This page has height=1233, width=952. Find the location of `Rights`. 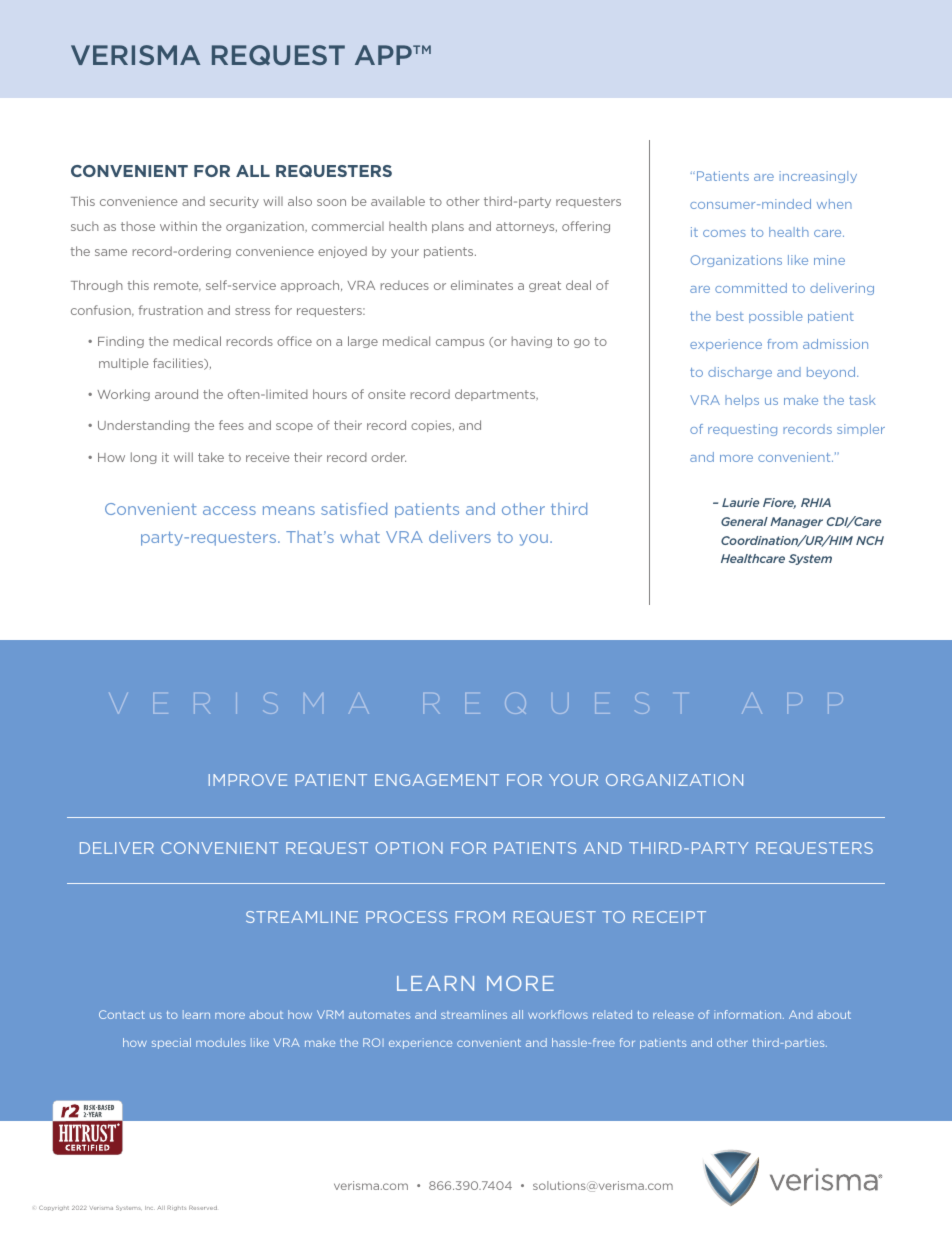

Rights is located at coordinates (176, 1208).
